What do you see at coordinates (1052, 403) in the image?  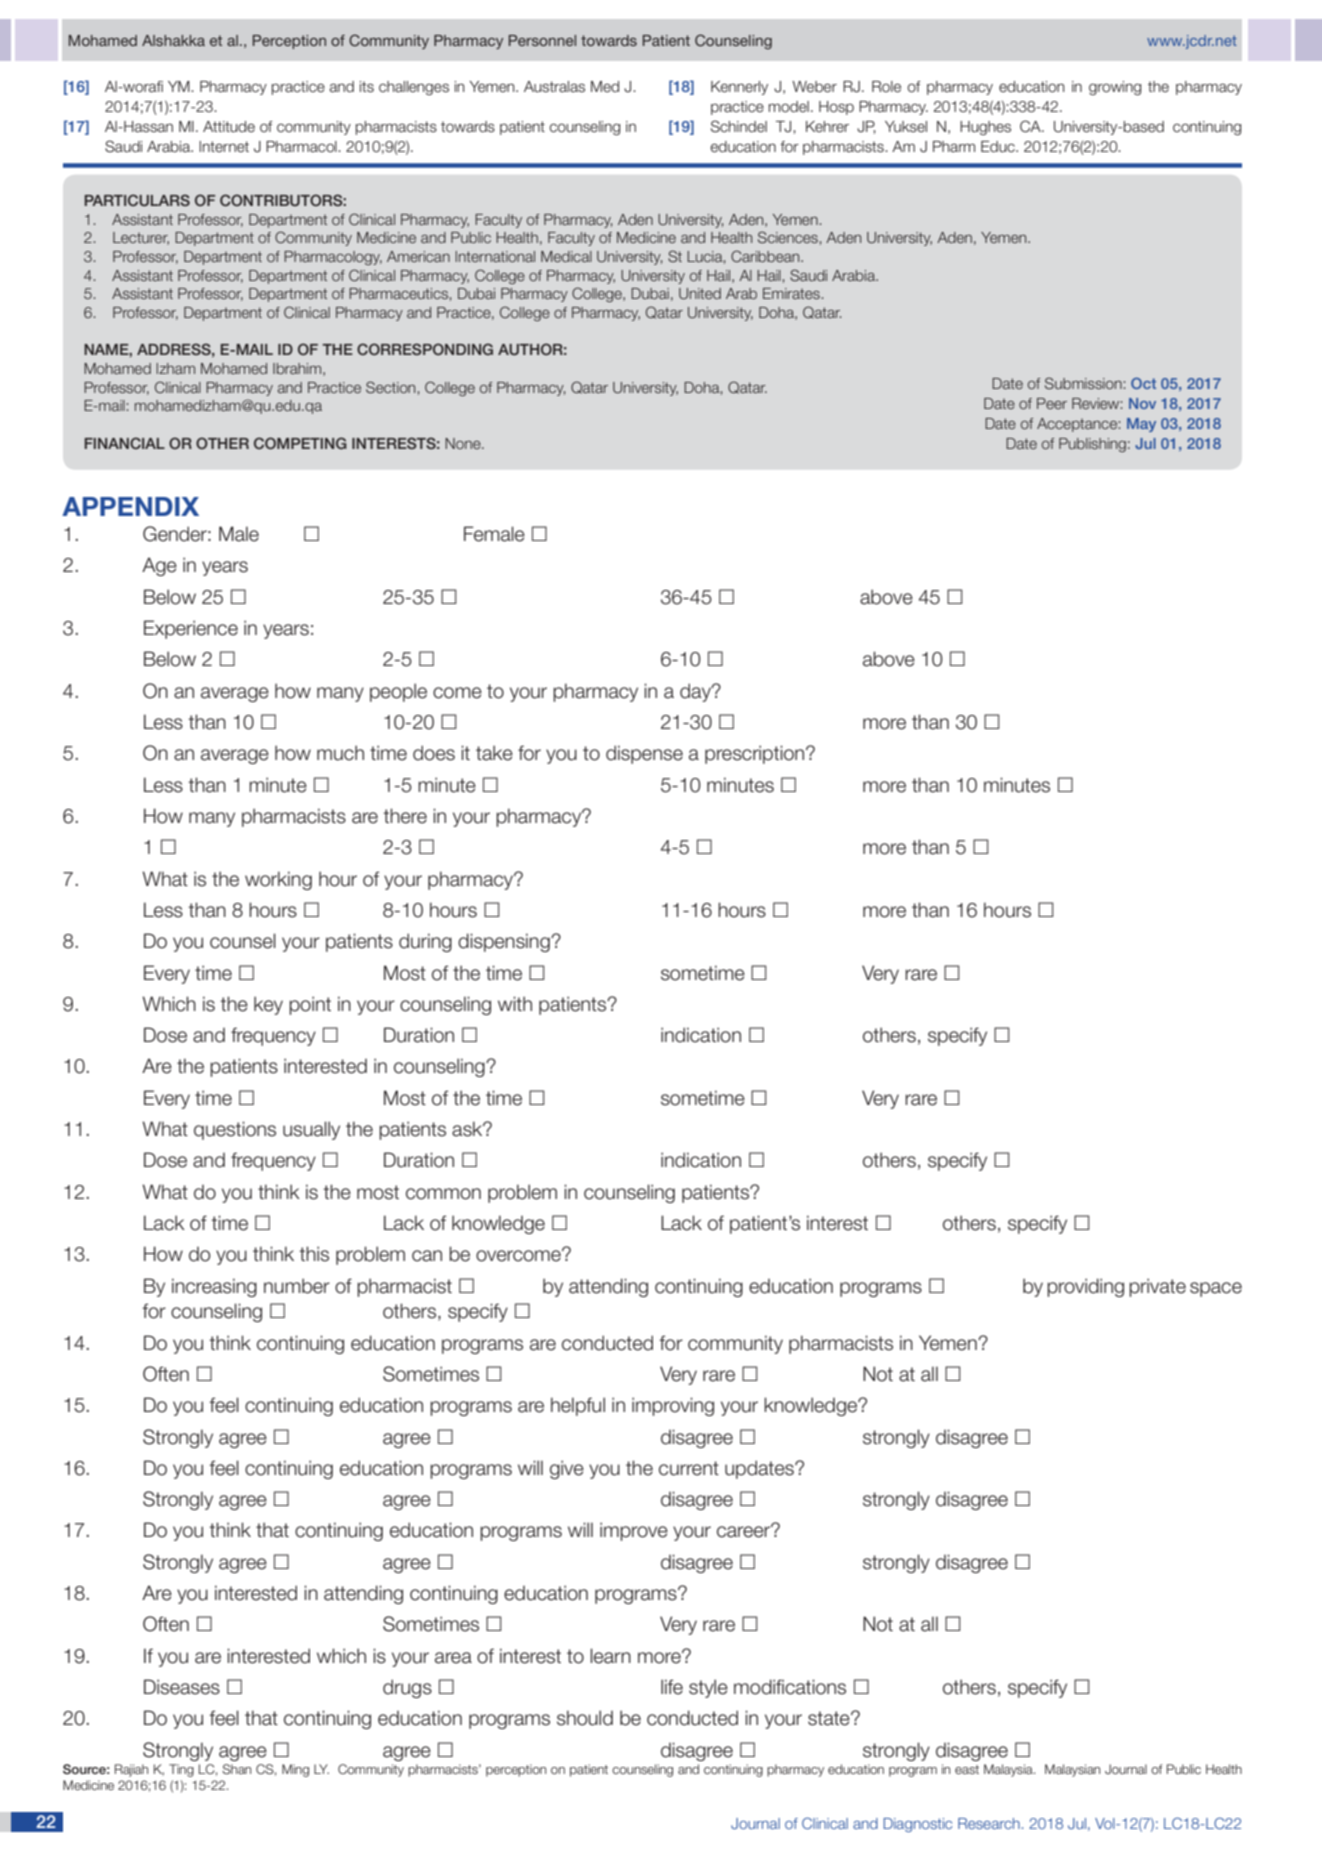 I see `Peer` at bounding box center [1052, 403].
